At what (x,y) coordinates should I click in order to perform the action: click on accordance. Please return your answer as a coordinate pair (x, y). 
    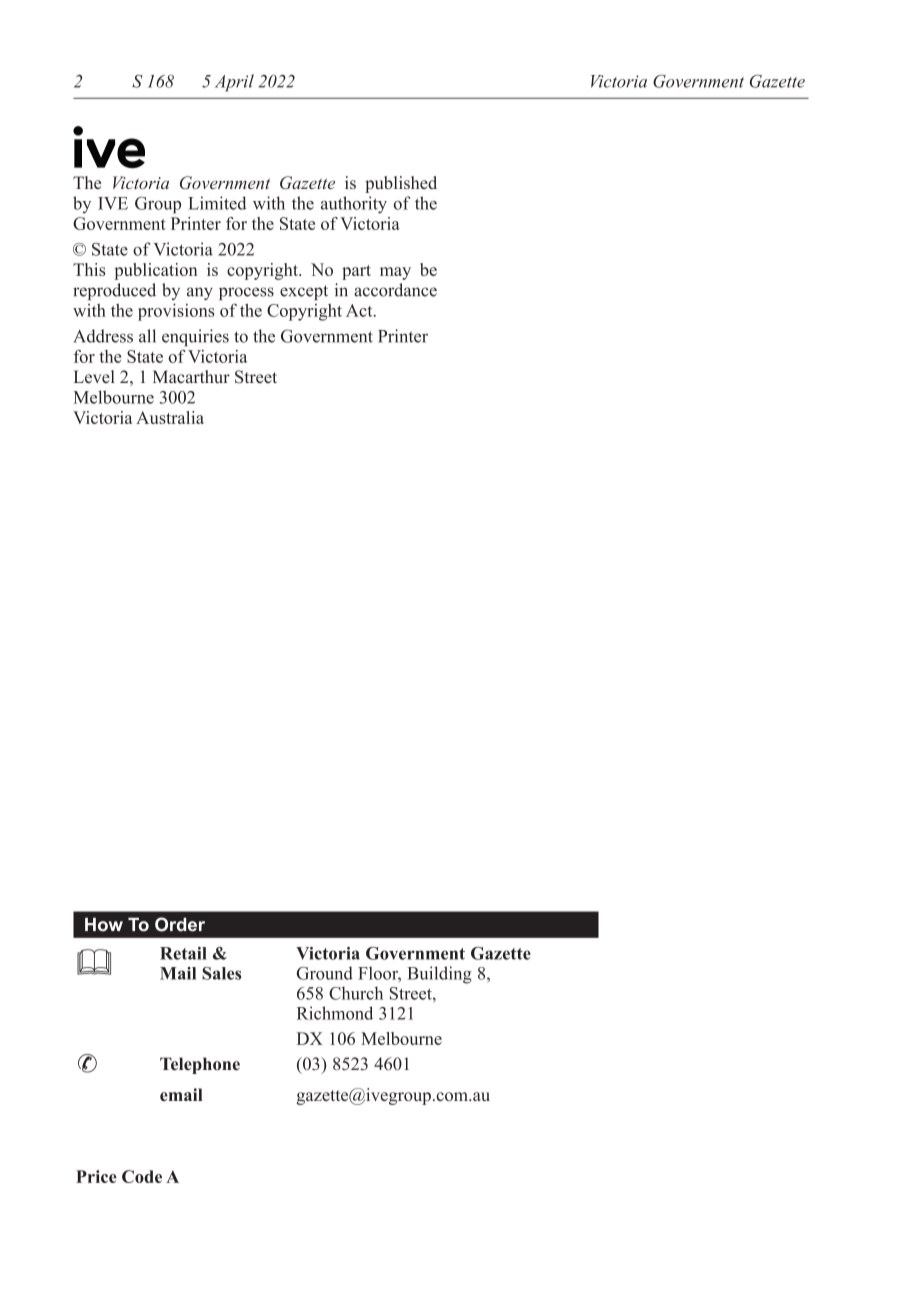
    Looking at the image, I should click on (395, 290).
